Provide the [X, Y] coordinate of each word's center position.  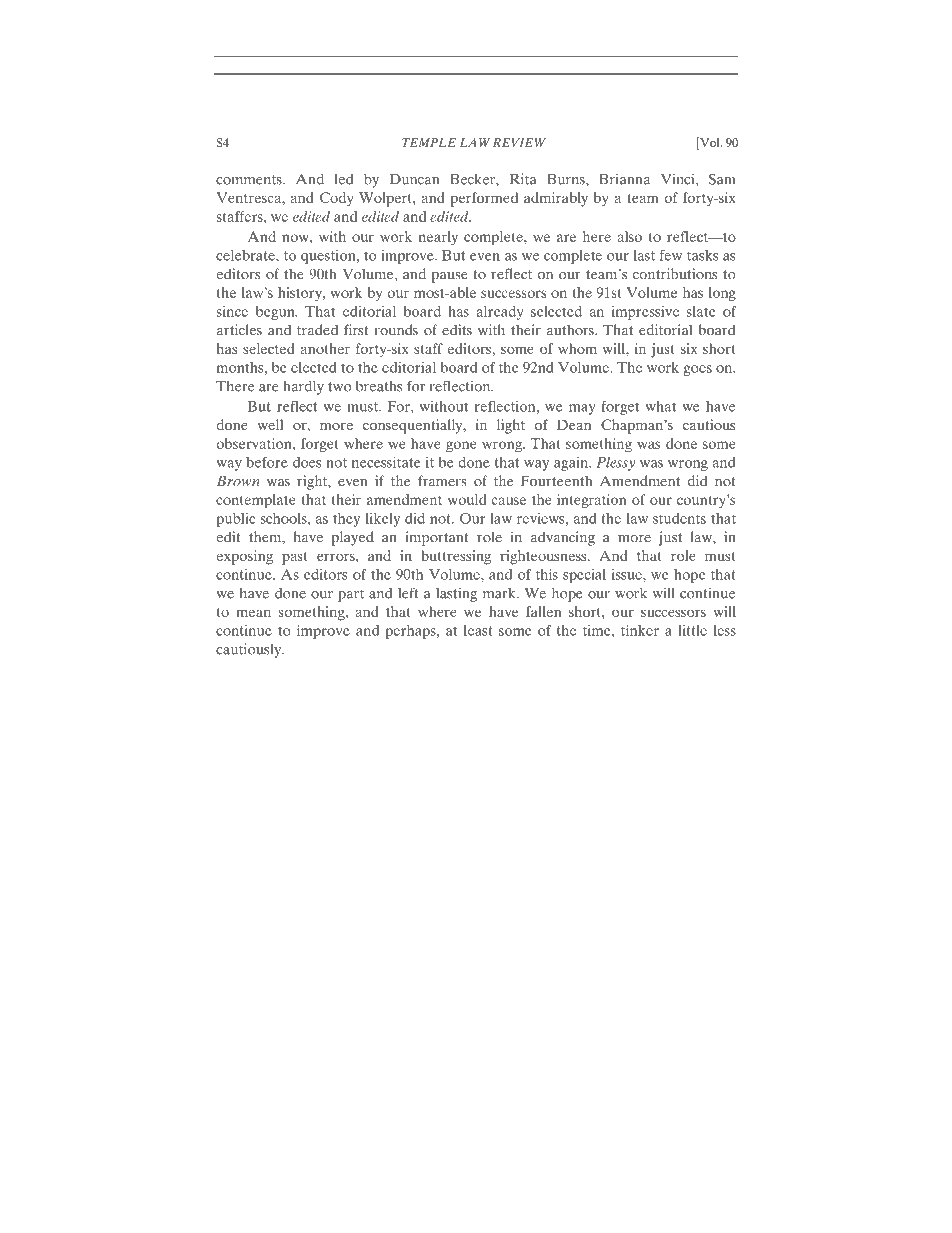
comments [250, 180]
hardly [303, 387]
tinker [640, 630]
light [511, 426]
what [660, 406]
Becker [473, 179]
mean [253, 613]
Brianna [624, 179]
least [478, 630]
